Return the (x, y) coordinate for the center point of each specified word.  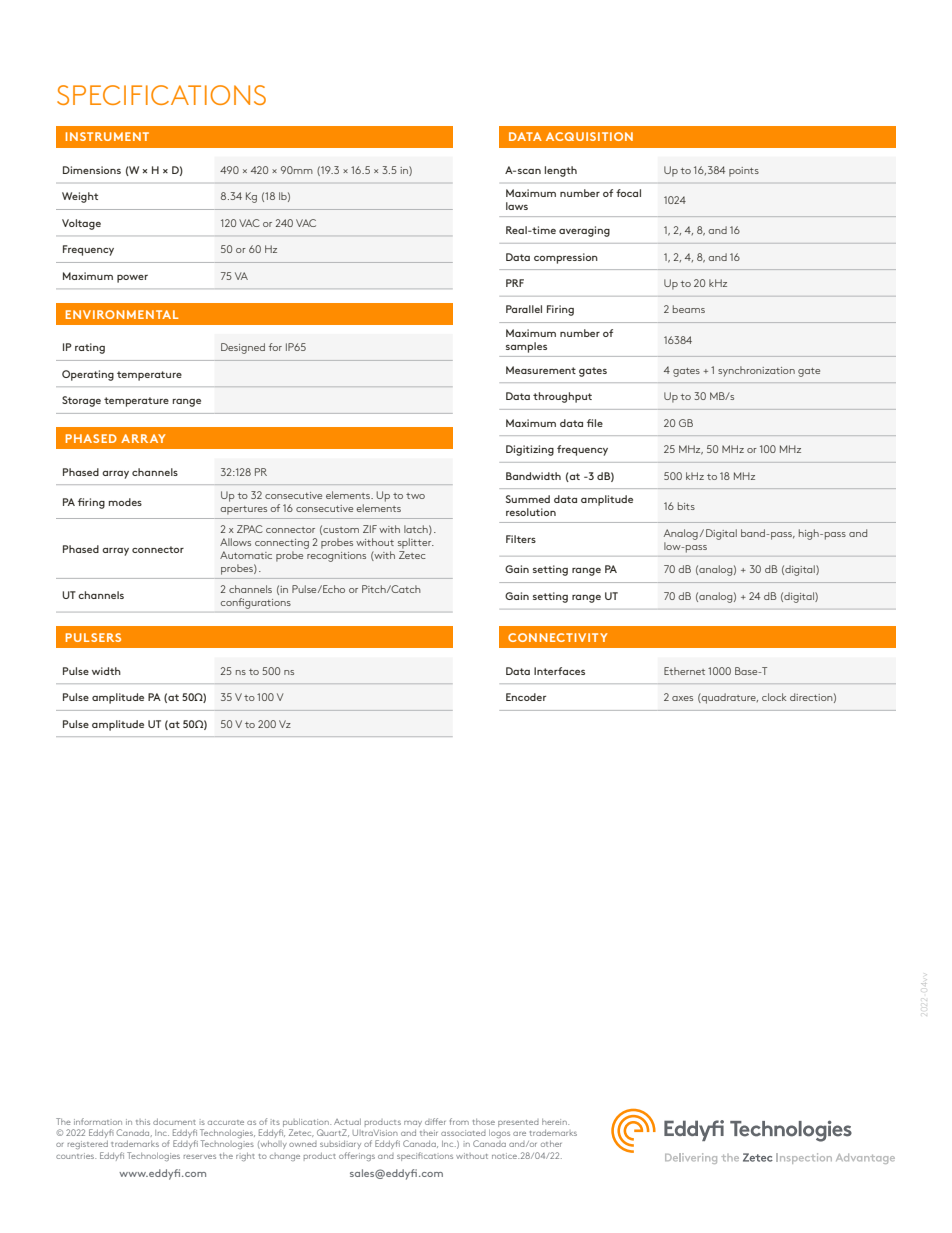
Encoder (526, 697)
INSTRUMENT (107, 136)
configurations (256, 603)
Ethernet (684, 671)
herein (555, 1122)
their (429, 1133)
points (744, 172)
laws (517, 206)
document (174, 1122)
